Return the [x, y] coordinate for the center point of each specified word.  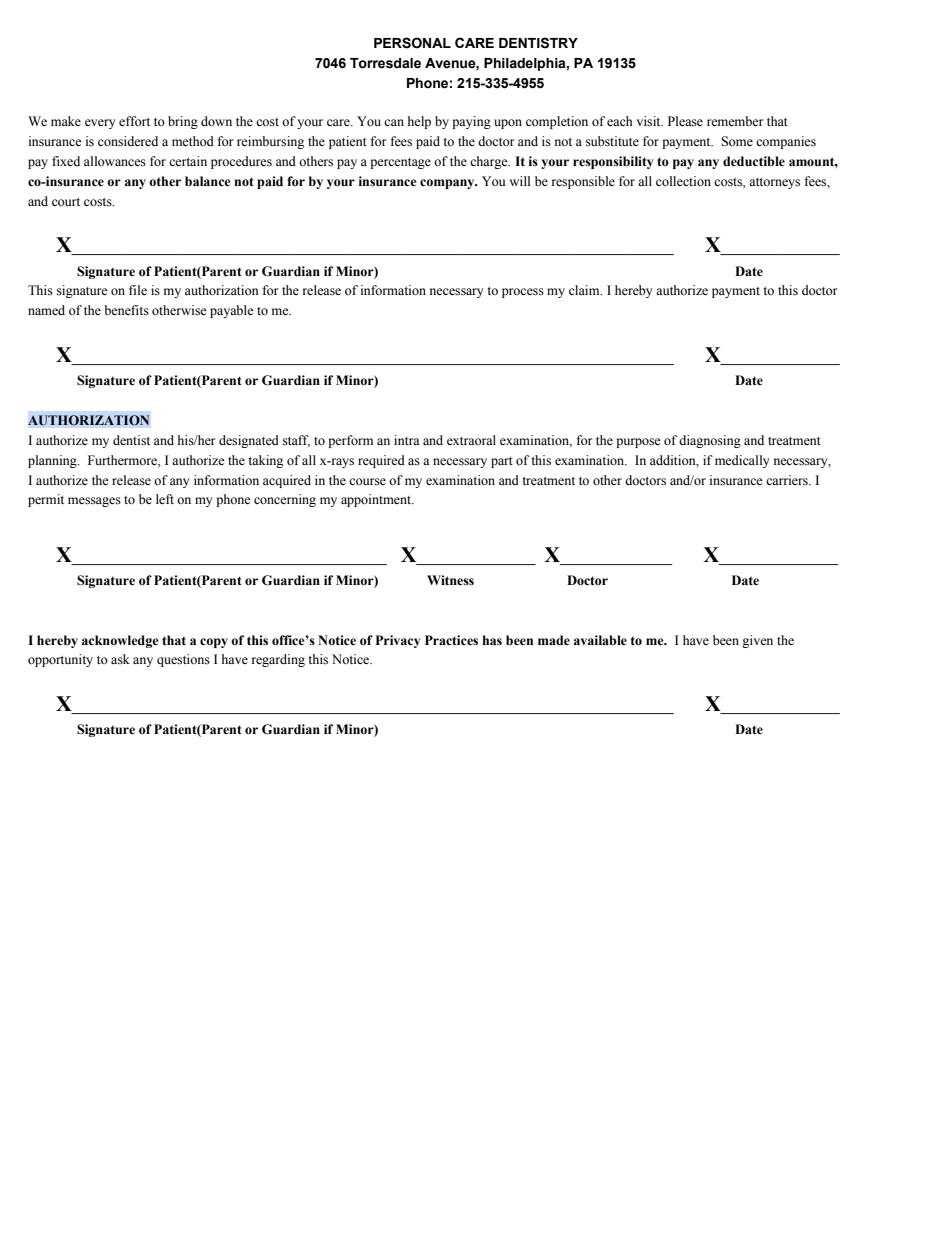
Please [685, 121]
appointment [377, 500]
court [66, 202]
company [448, 184]
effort [134, 121]
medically [742, 461]
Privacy [398, 641]
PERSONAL [412, 43]
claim [585, 290]
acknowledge [120, 641]
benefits [126, 310]
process [523, 293]
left [165, 499]
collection [683, 181]
